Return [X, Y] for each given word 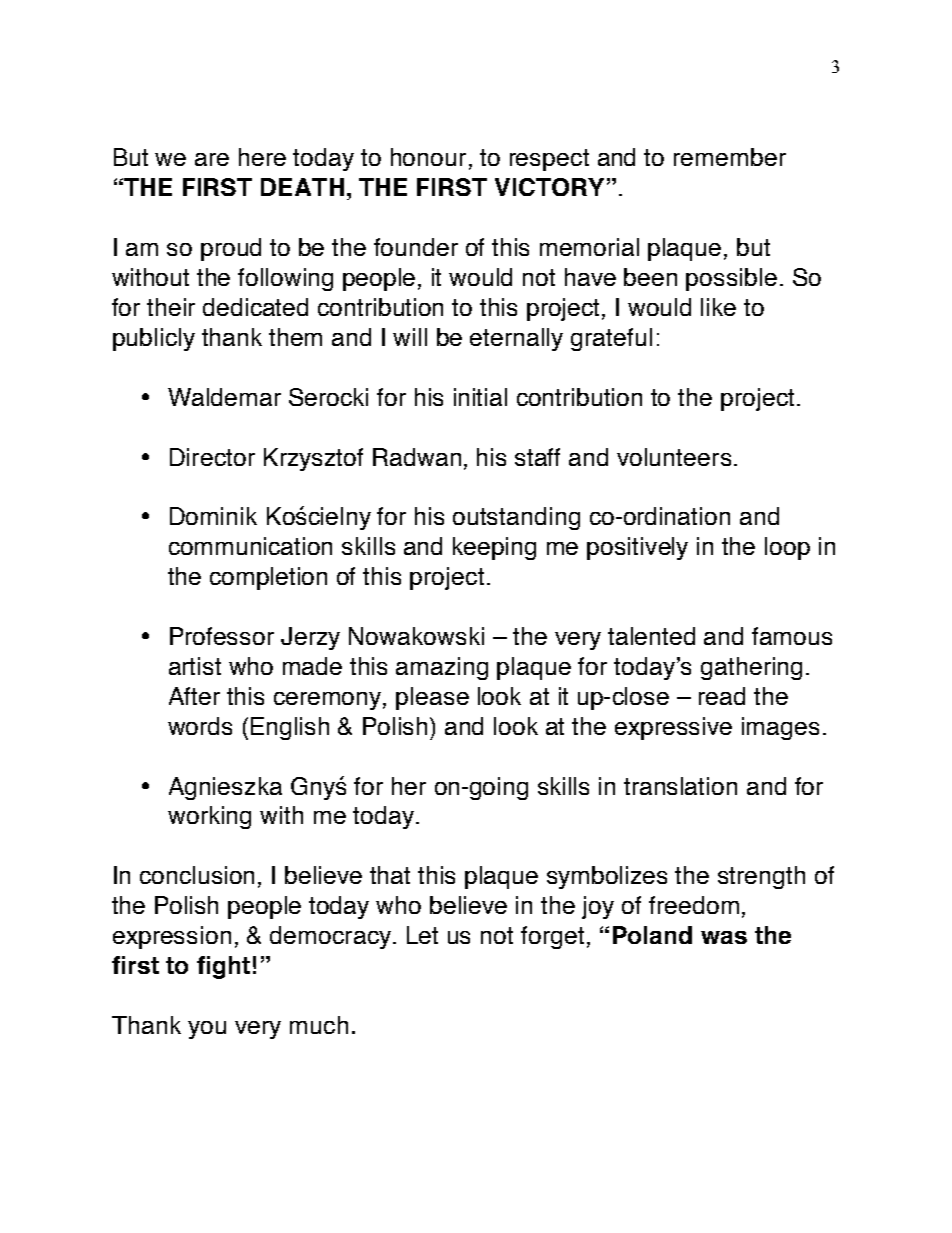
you [207, 1030]
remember [730, 157]
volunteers [674, 457]
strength [761, 877]
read [722, 696]
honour [428, 157]
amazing [442, 668]
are [212, 159]
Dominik [213, 516]
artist [195, 666]
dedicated [255, 307]
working [209, 817]
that [390, 875]
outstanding [516, 518]
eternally [516, 339]
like [718, 307]
